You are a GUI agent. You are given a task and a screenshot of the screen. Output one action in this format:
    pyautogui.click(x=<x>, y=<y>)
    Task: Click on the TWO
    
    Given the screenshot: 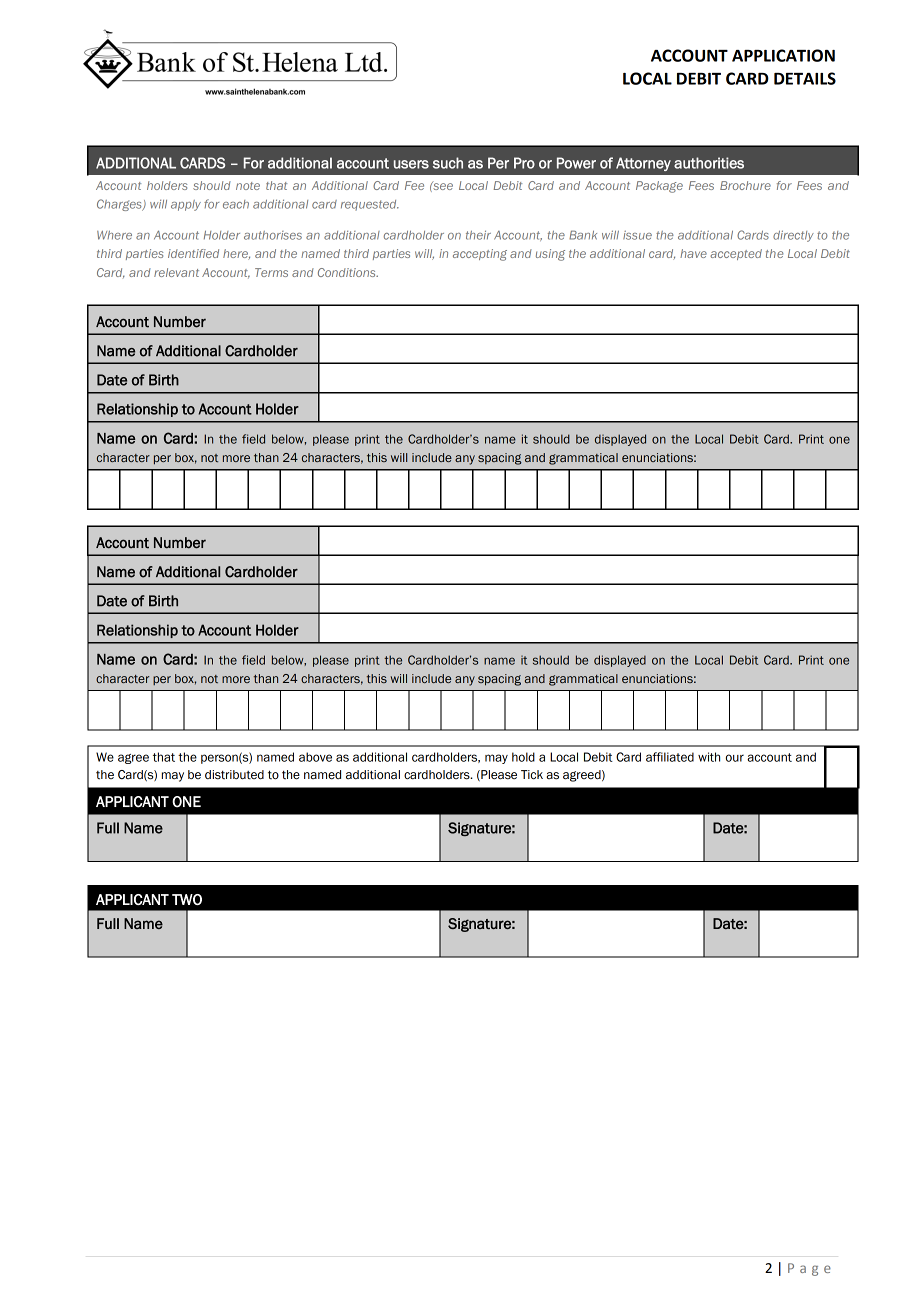 What is the action you would take?
    pyautogui.click(x=187, y=899)
